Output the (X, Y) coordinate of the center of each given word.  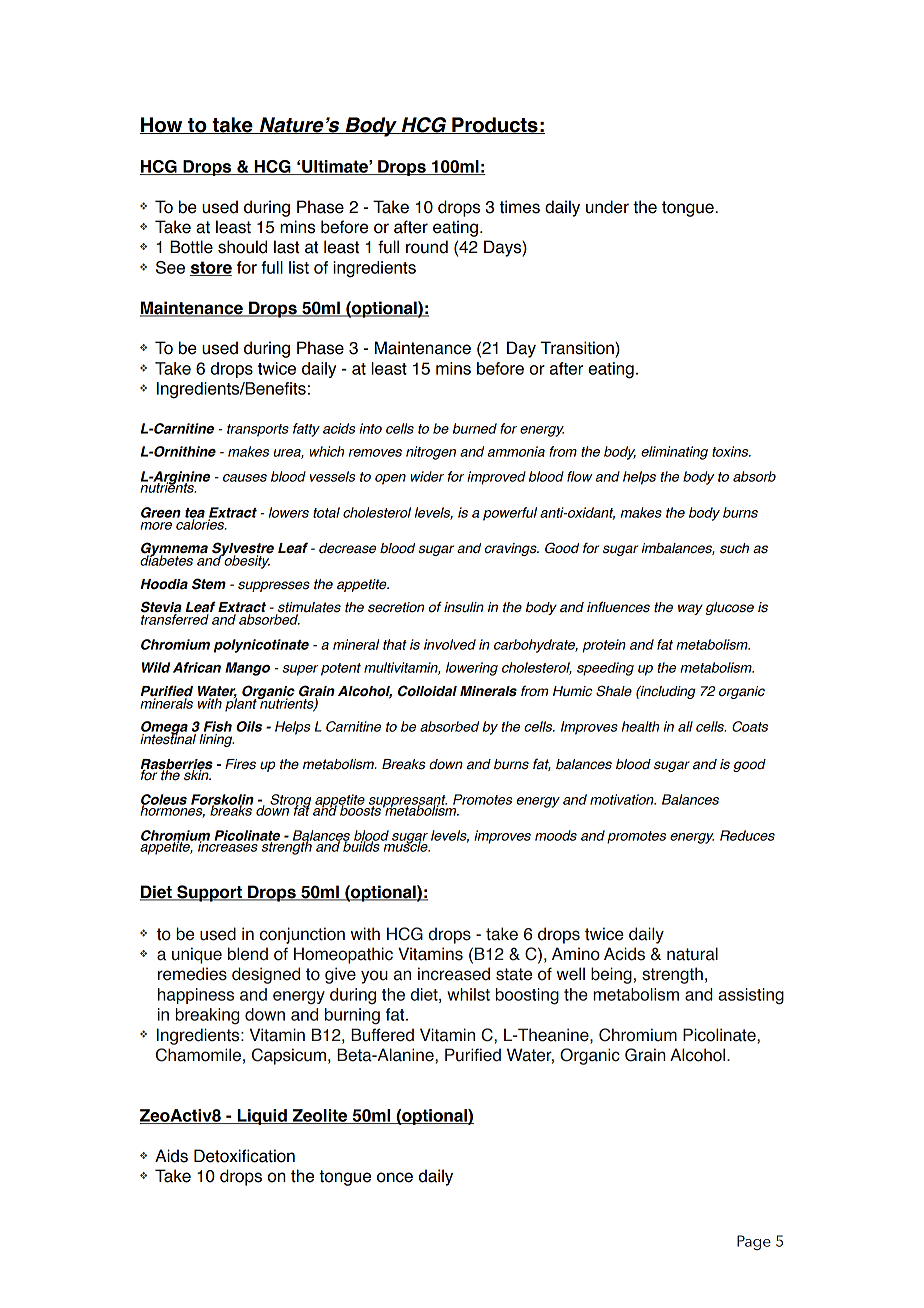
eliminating (674, 453)
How (162, 125)
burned (475, 428)
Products (495, 125)
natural (692, 954)
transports (258, 430)
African (197, 667)
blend (248, 954)
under (607, 207)
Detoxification (244, 1156)
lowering (472, 669)
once (395, 1177)
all (685, 726)
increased (454, 974)
